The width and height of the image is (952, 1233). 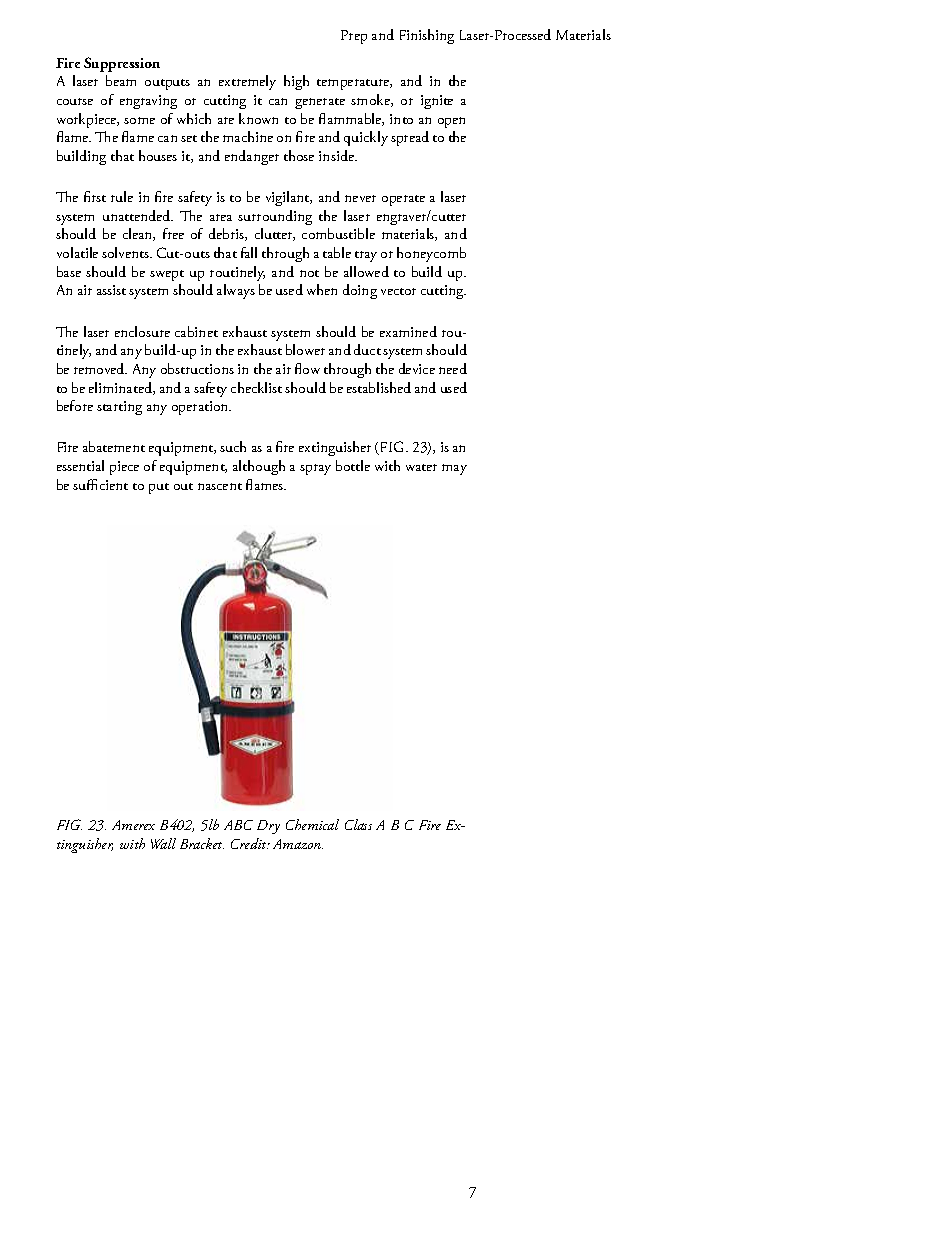 What do you see at coordinates (163, 843) in the image?
I see `Wall` at bounding box center [163, 843].
